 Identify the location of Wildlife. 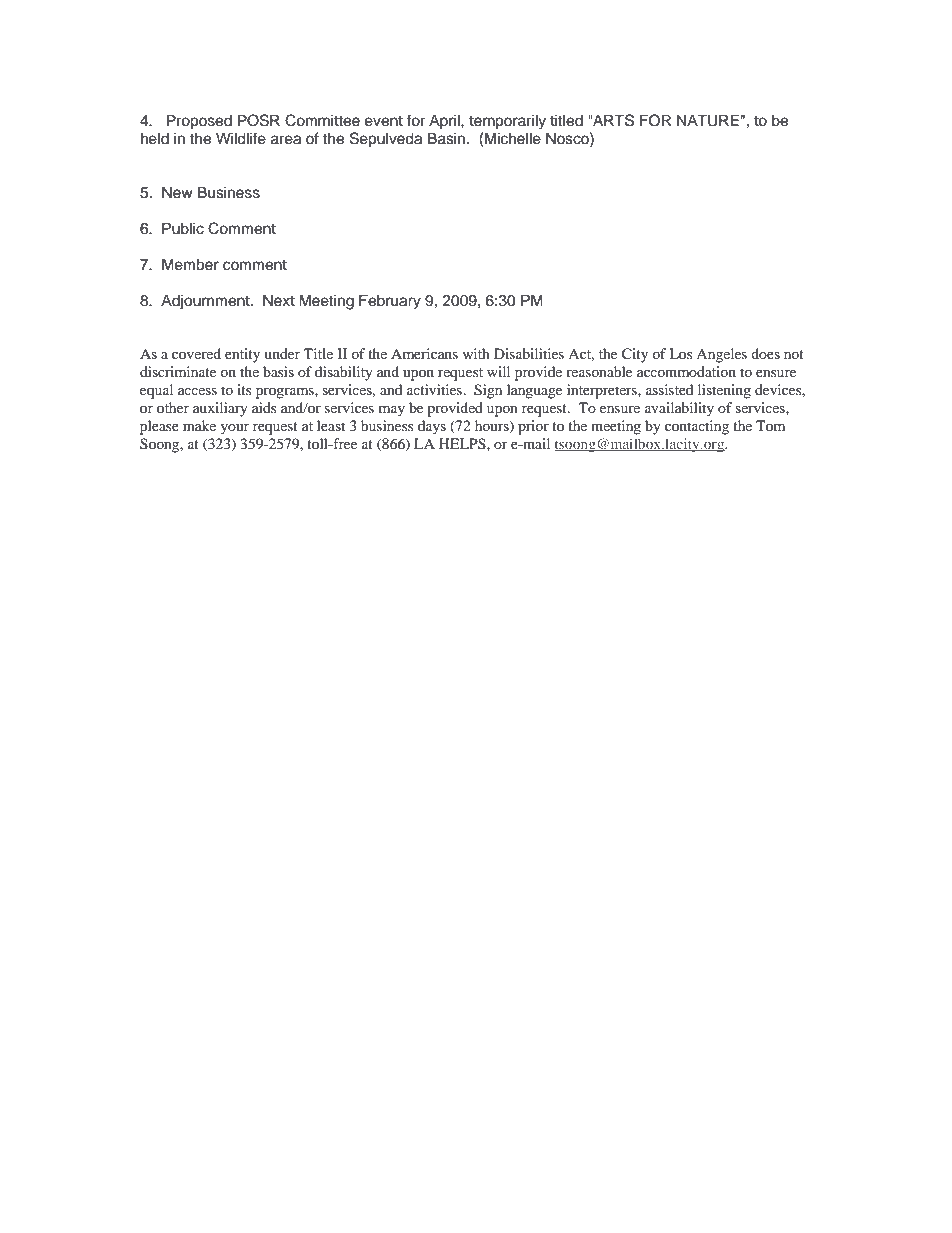
(241, 138).
